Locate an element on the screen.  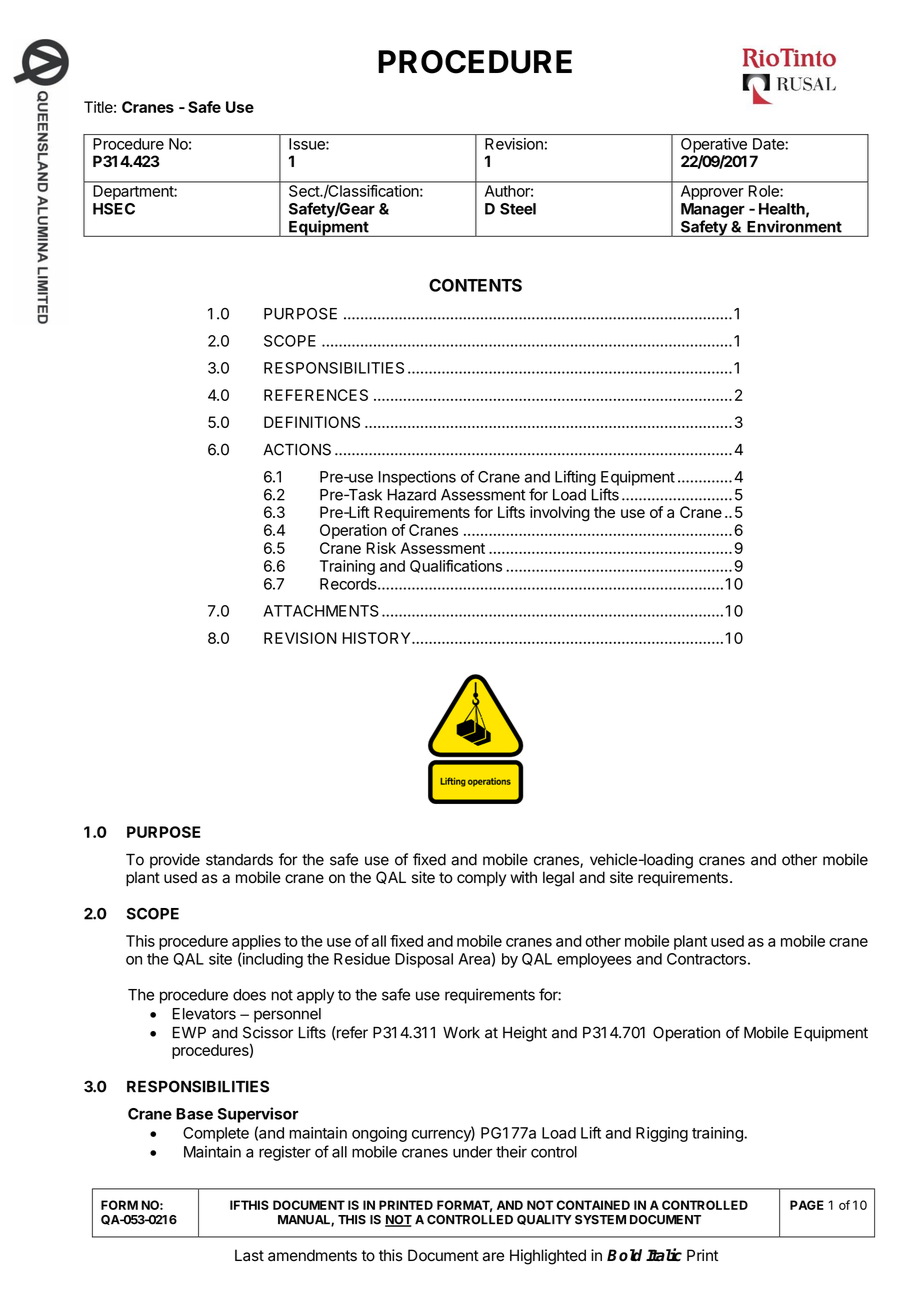
standards is located at coordinates (239, 860).
